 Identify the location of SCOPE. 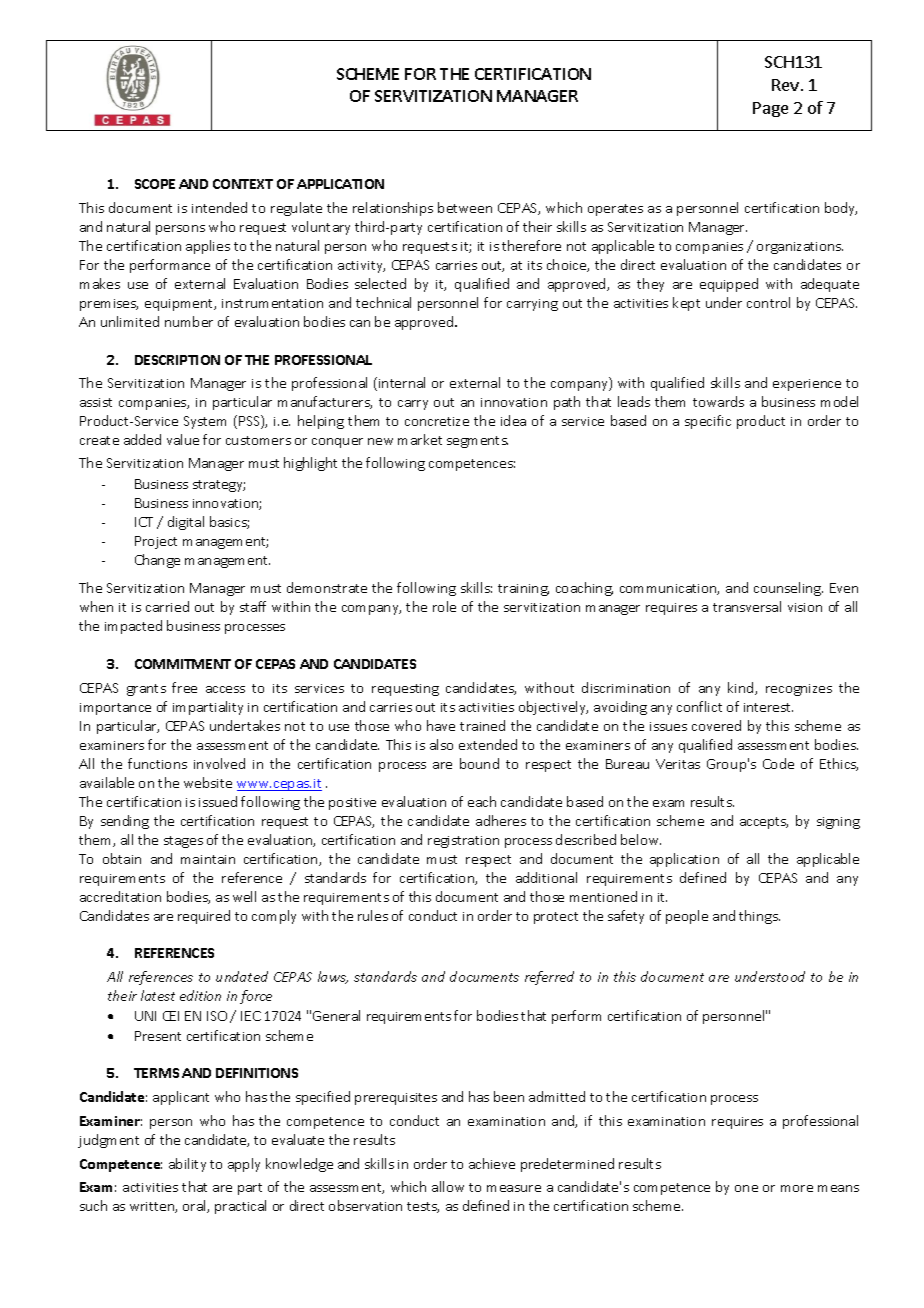
(155, 184).
